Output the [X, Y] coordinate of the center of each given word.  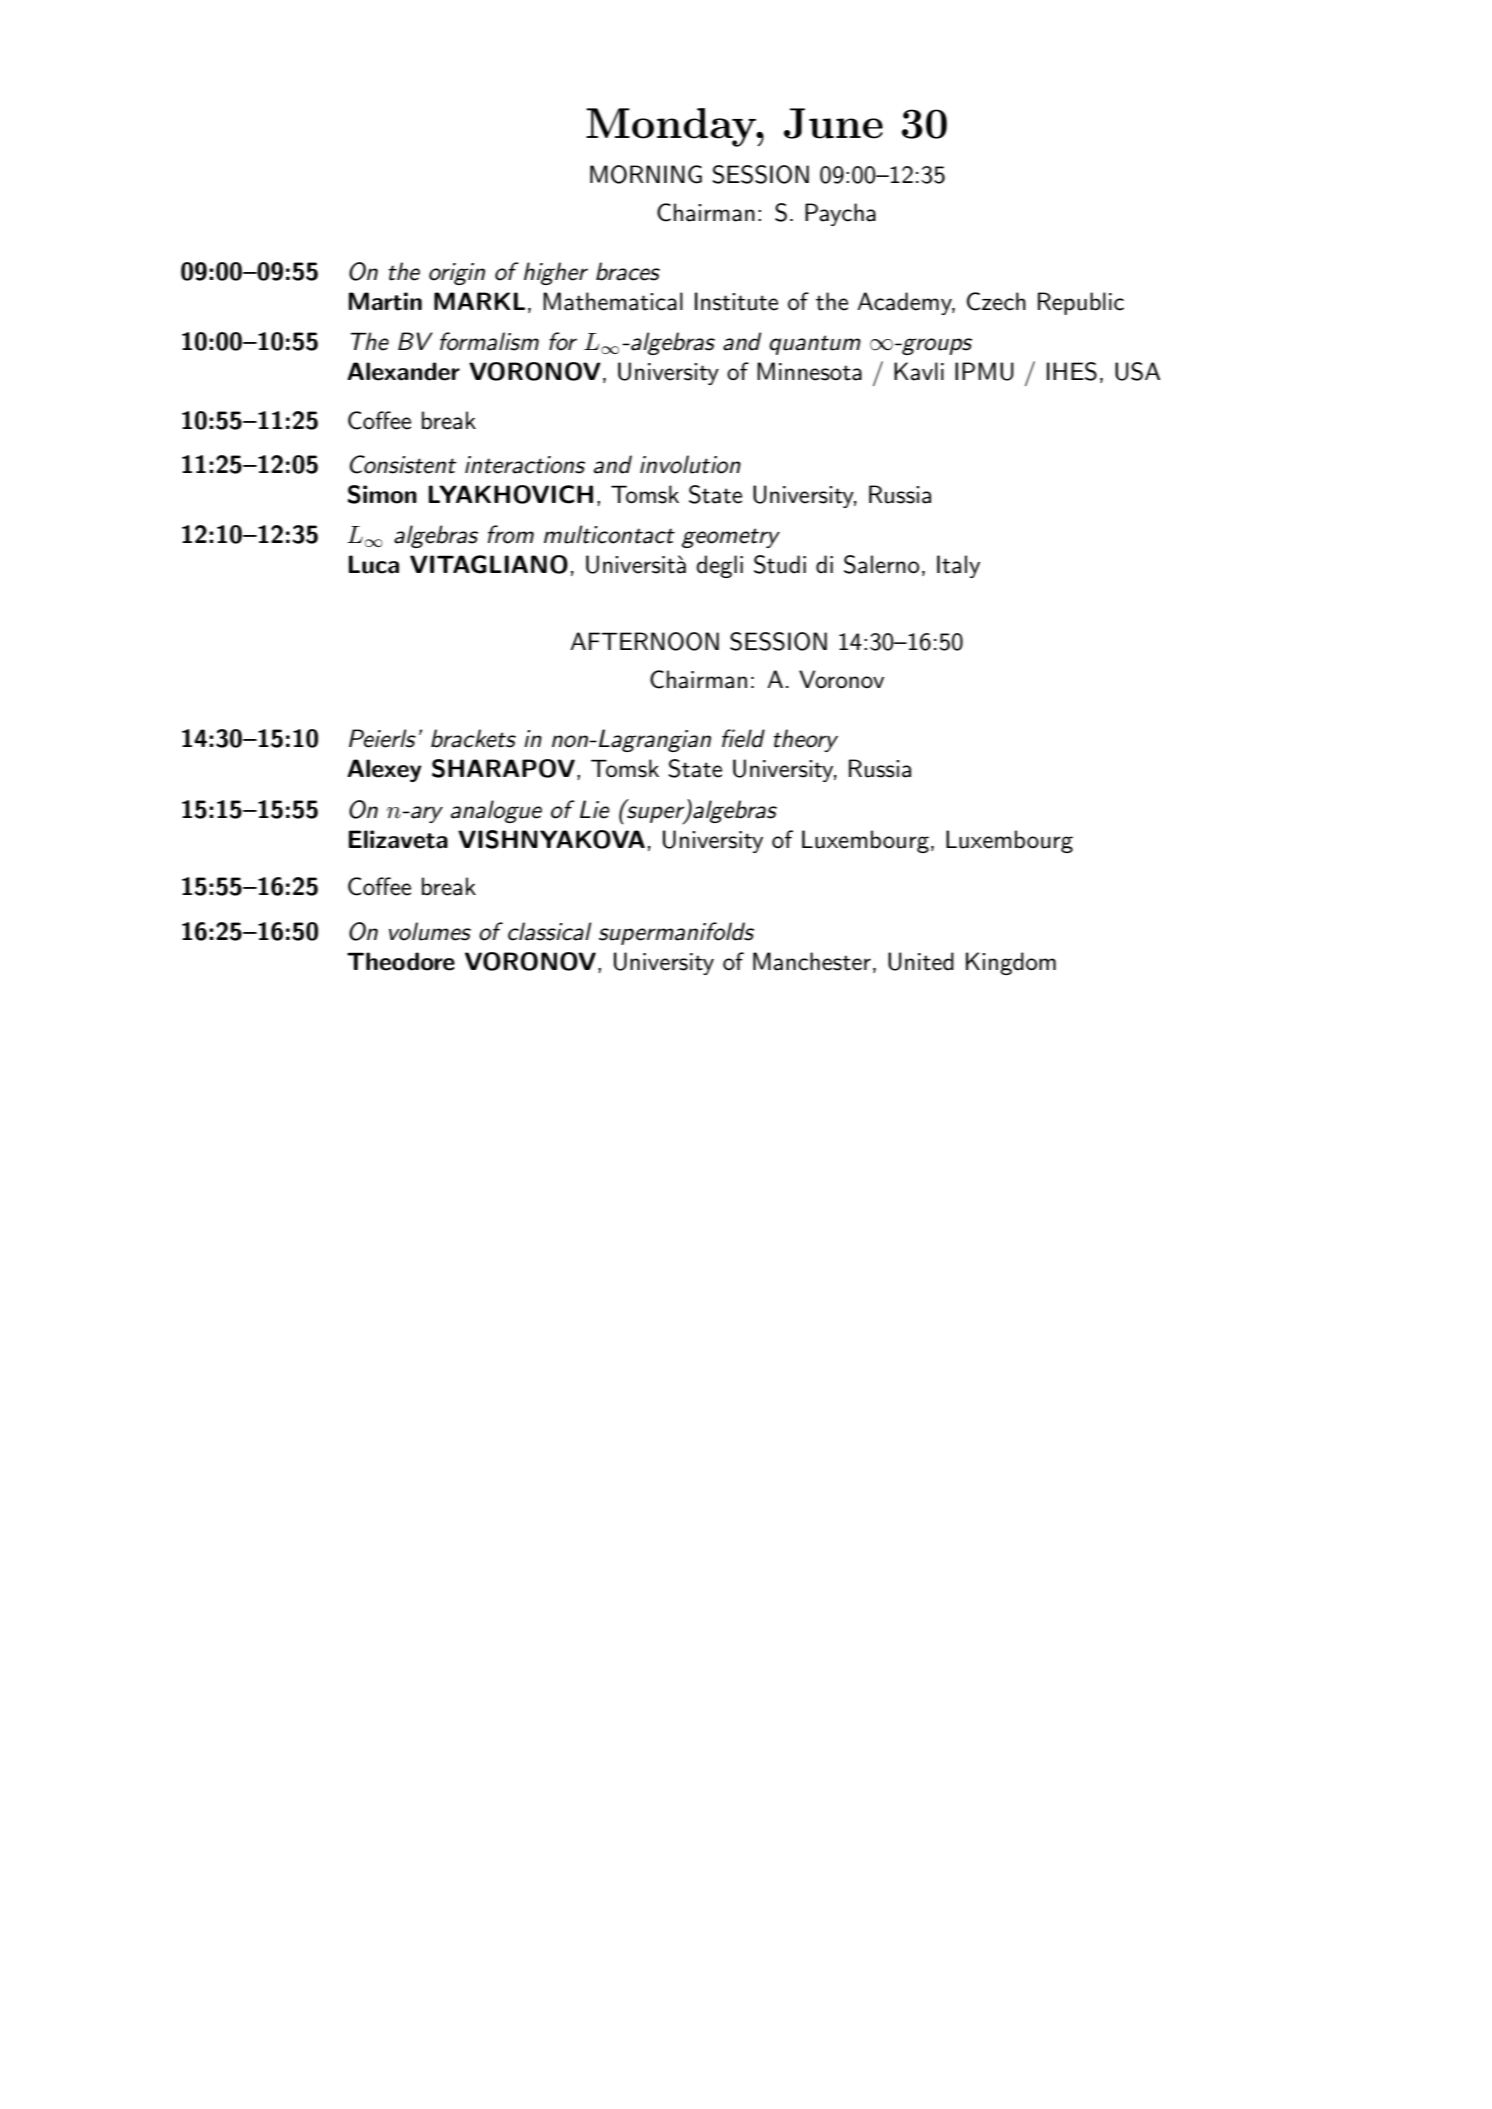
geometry [731, 538]
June [833, 123]
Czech [996, 301]
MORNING [646, 174]
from [511, 534]
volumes [430, 931]
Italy [958, 566]
